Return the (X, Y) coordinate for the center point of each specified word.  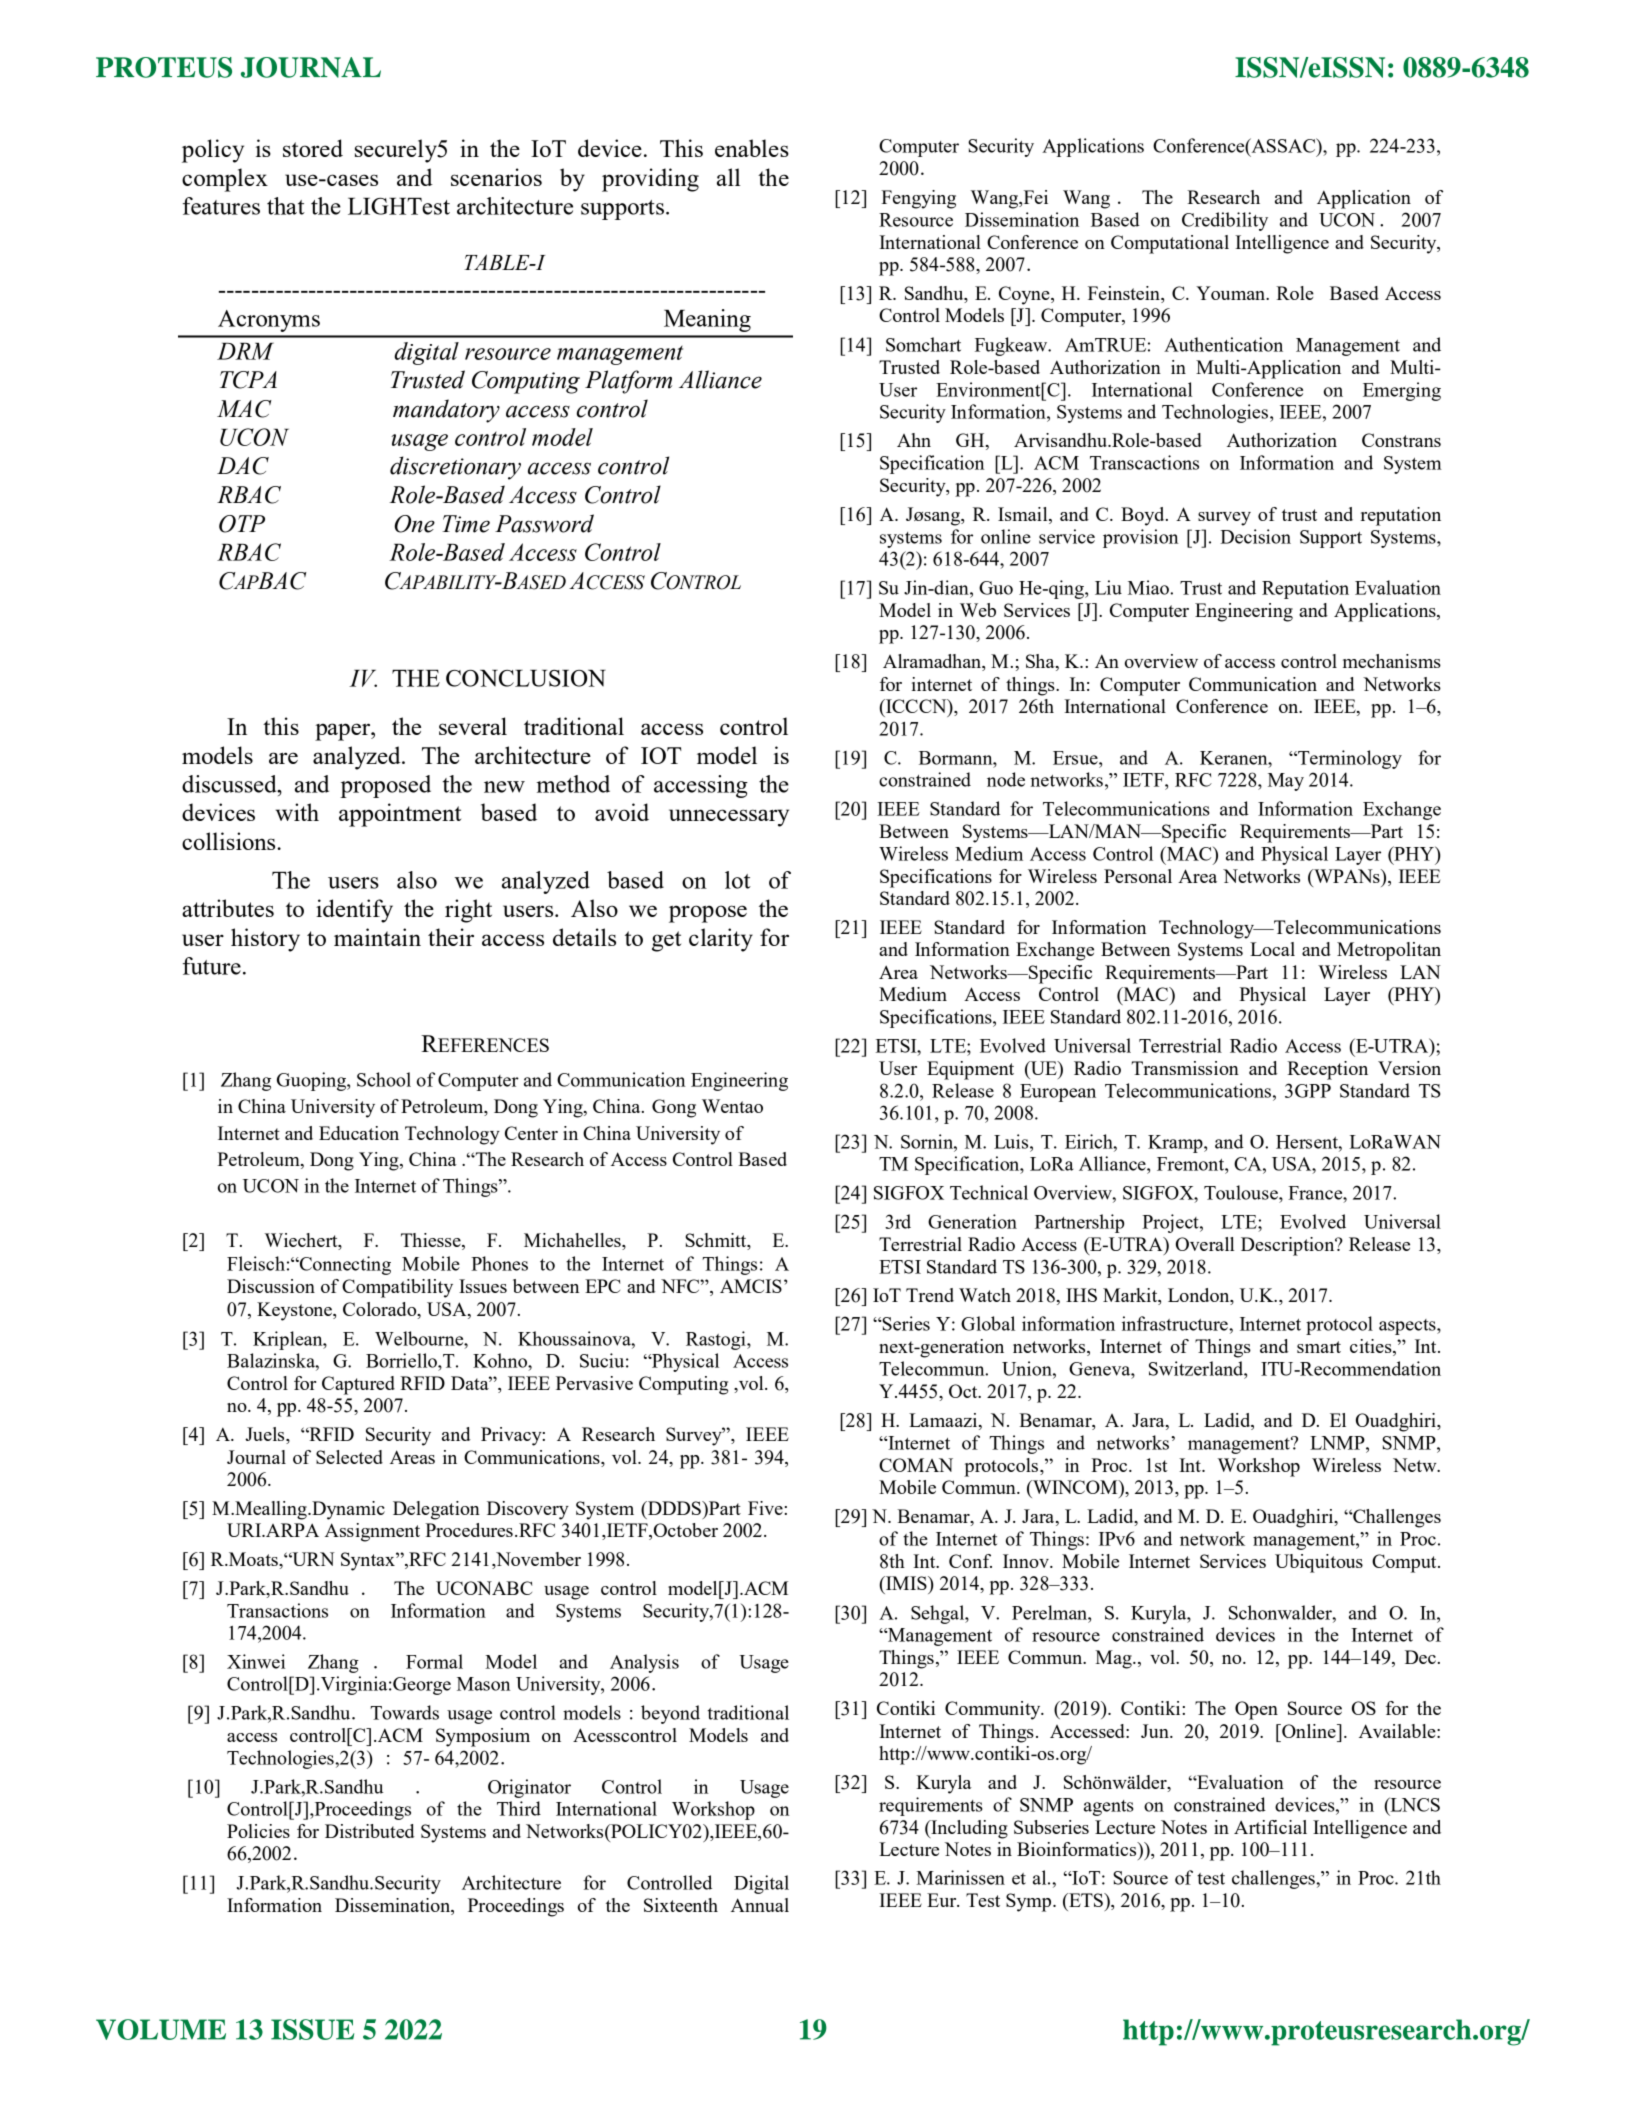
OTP (242, 524)
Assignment (372, 1532)
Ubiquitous (1319, 1563)
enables (752, 148)
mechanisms (1392, 661)
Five (766, 1508)
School (384, 1079)
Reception (1327, 1070)
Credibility (1225, 221)
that (286, 206)
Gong (674, 1108)
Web (978, 610)
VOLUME (161, 2029)
